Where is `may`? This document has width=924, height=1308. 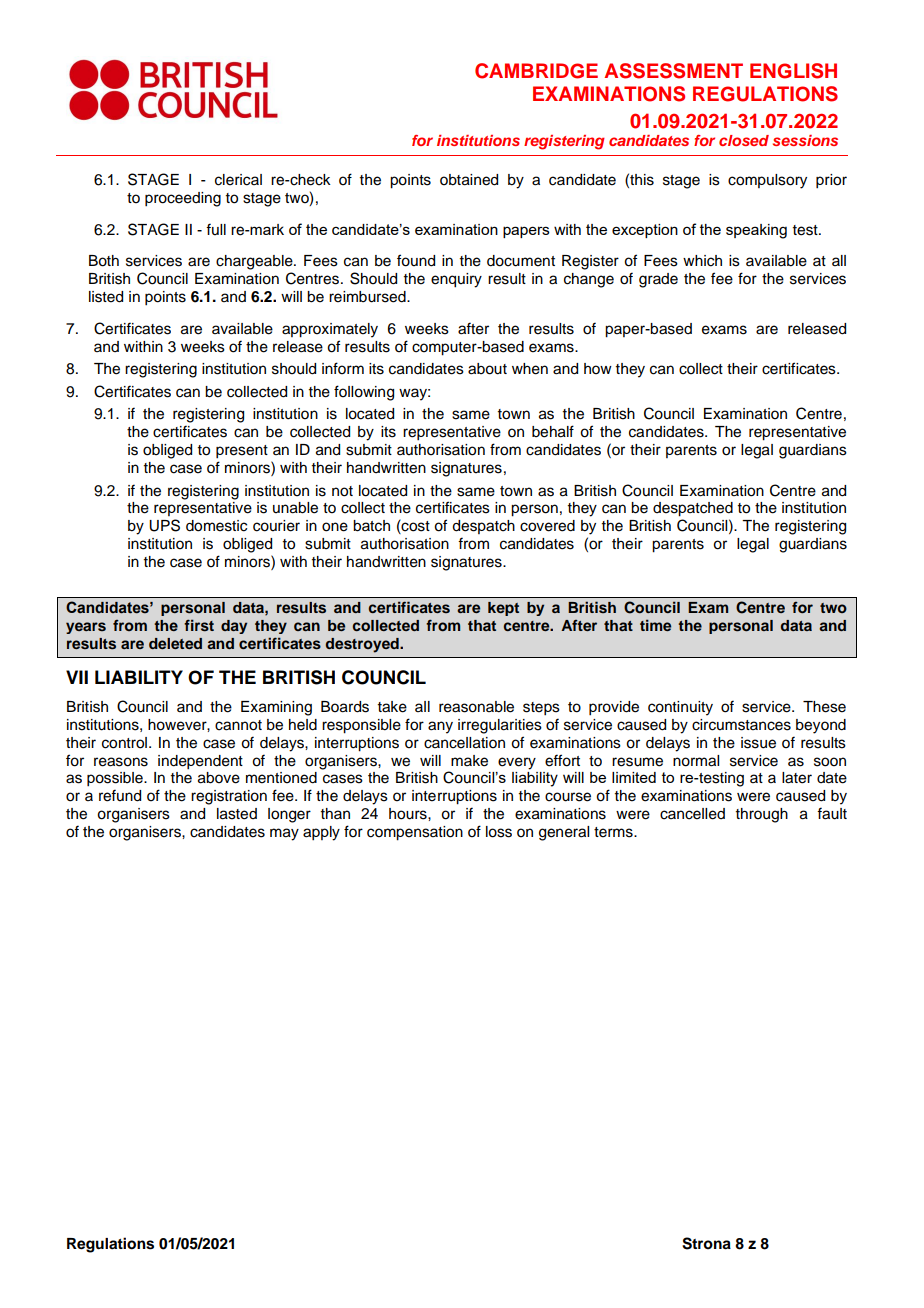
may is located at coordinates (284, 834).
